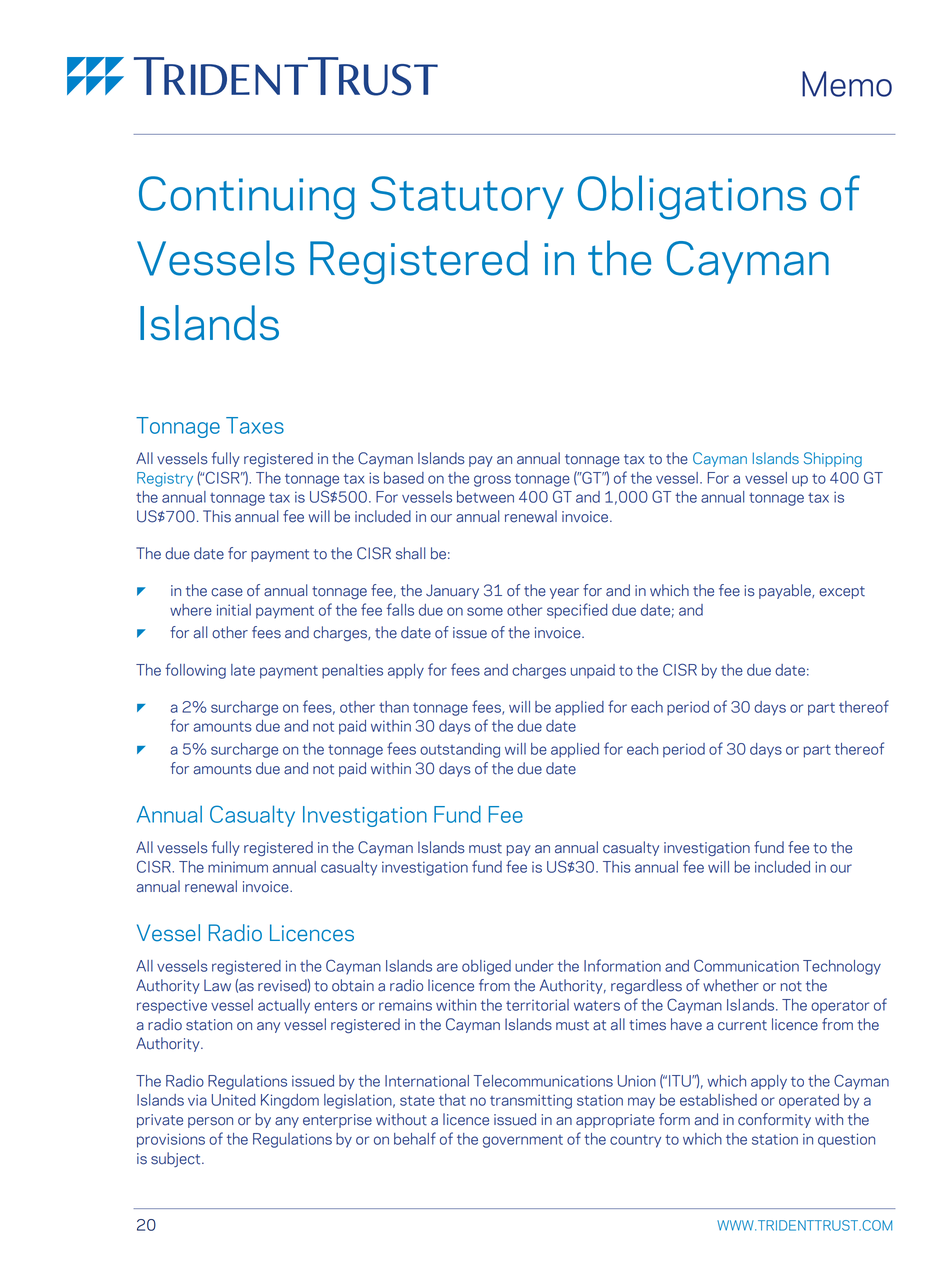  Describe the element at coordinates (234, 1100) in the document. I see `United` at that location.
